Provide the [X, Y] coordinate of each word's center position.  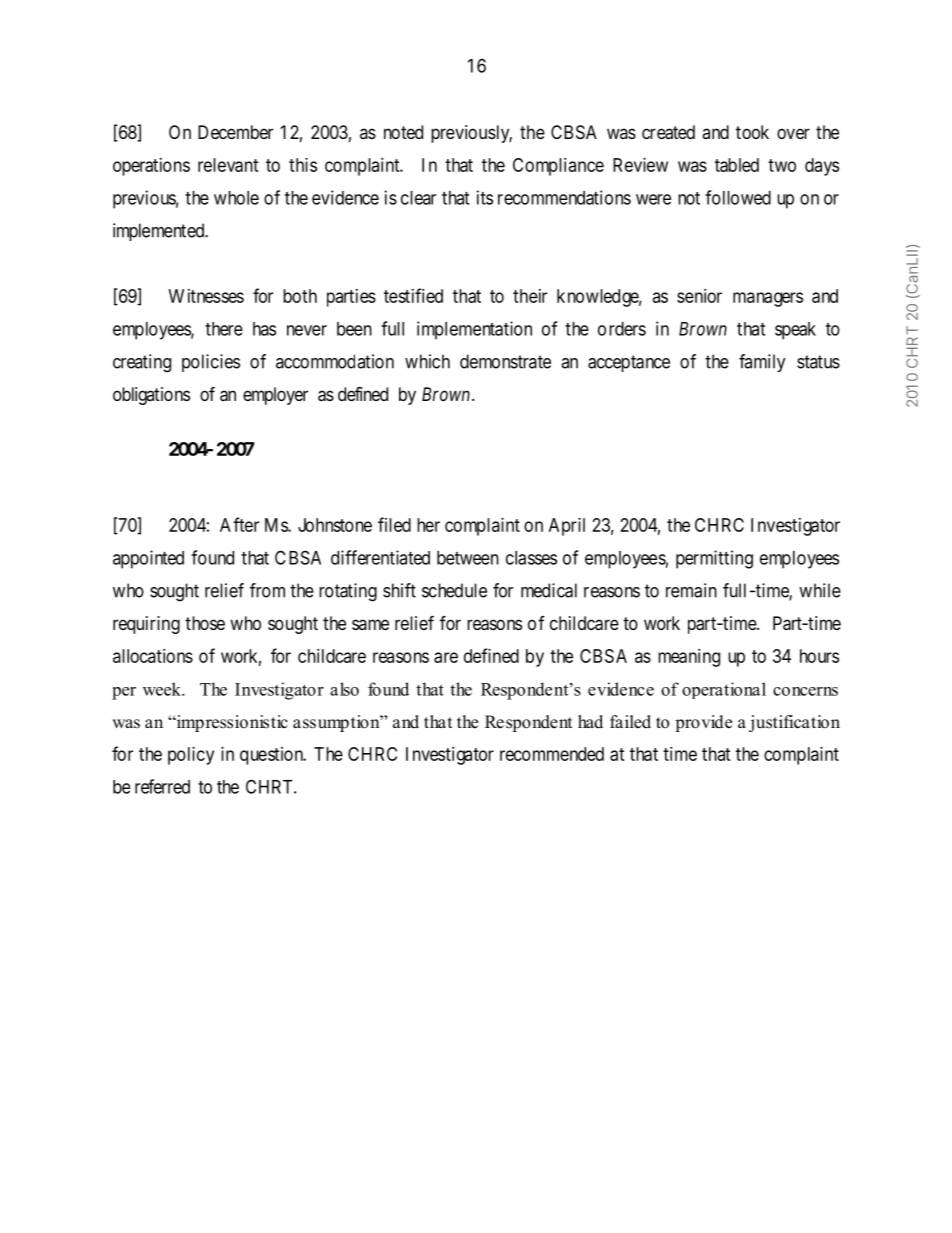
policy [191, 756]
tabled [737, 165]
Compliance [558, 167]
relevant [228, 165]
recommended [552, 754]
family [762, 363]
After [239, 524]
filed [394, 524]
